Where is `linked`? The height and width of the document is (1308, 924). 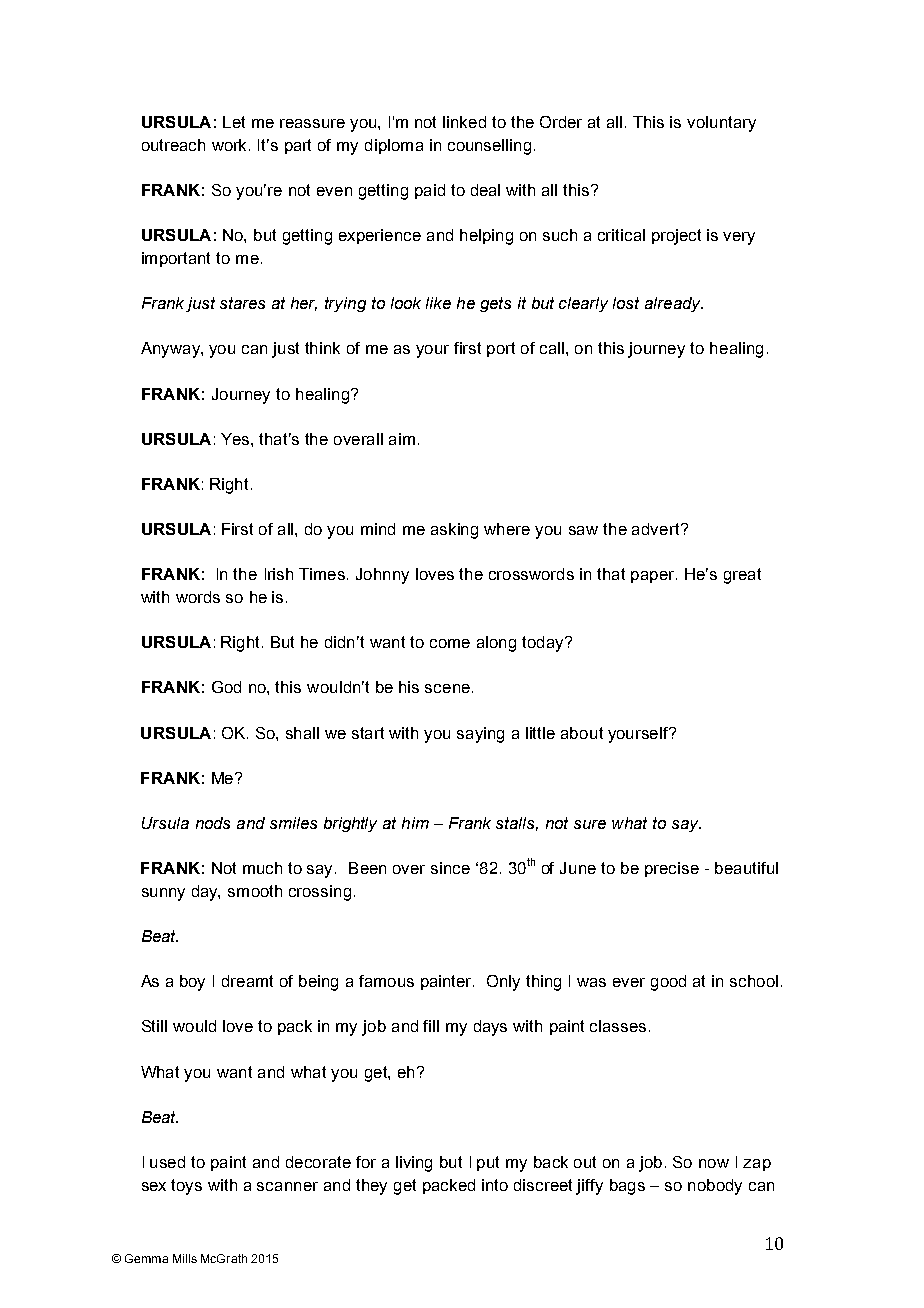 linked is located at coordinates (464, 122).
